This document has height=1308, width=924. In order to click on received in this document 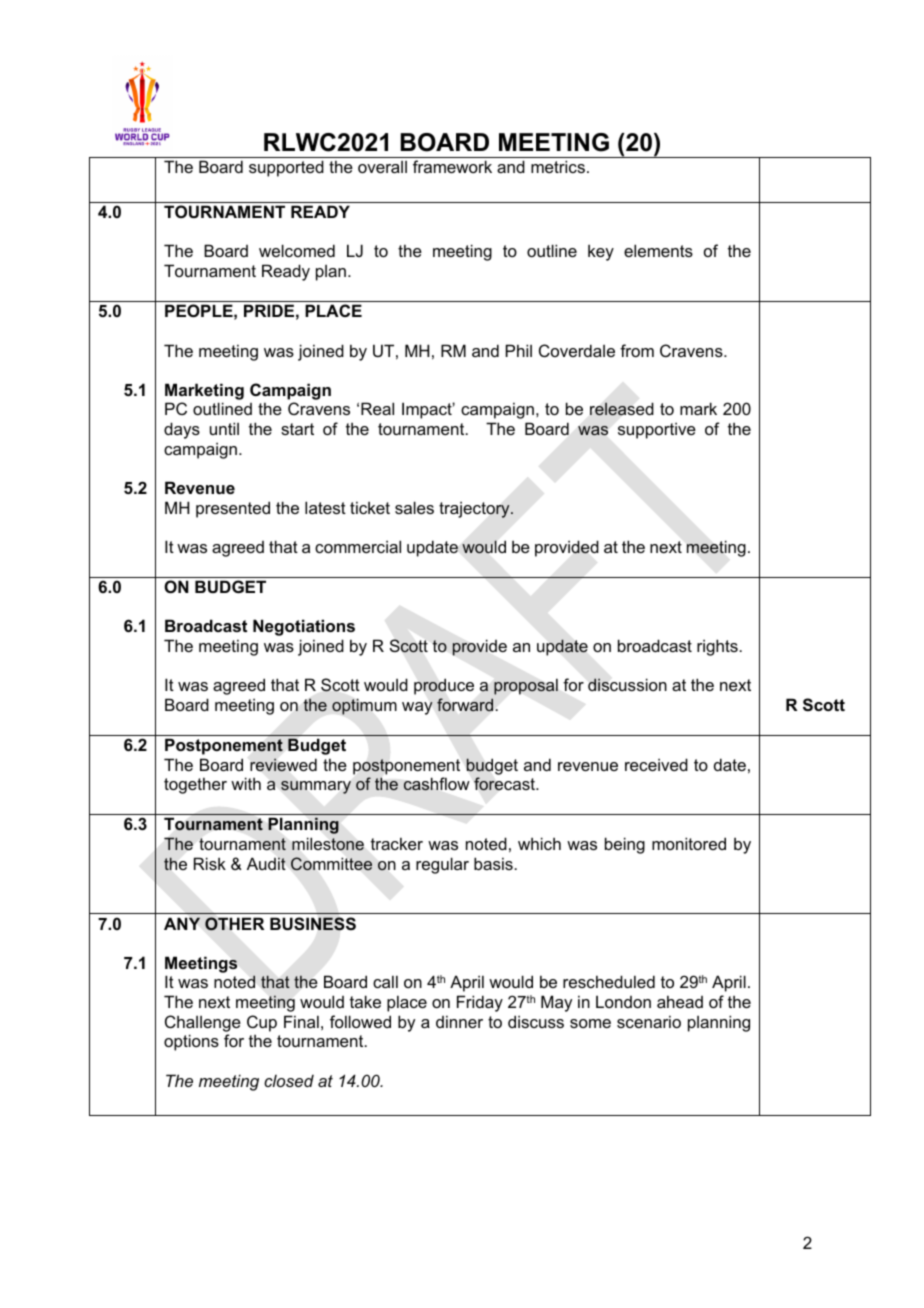, I will do `click(656, 764)`.
